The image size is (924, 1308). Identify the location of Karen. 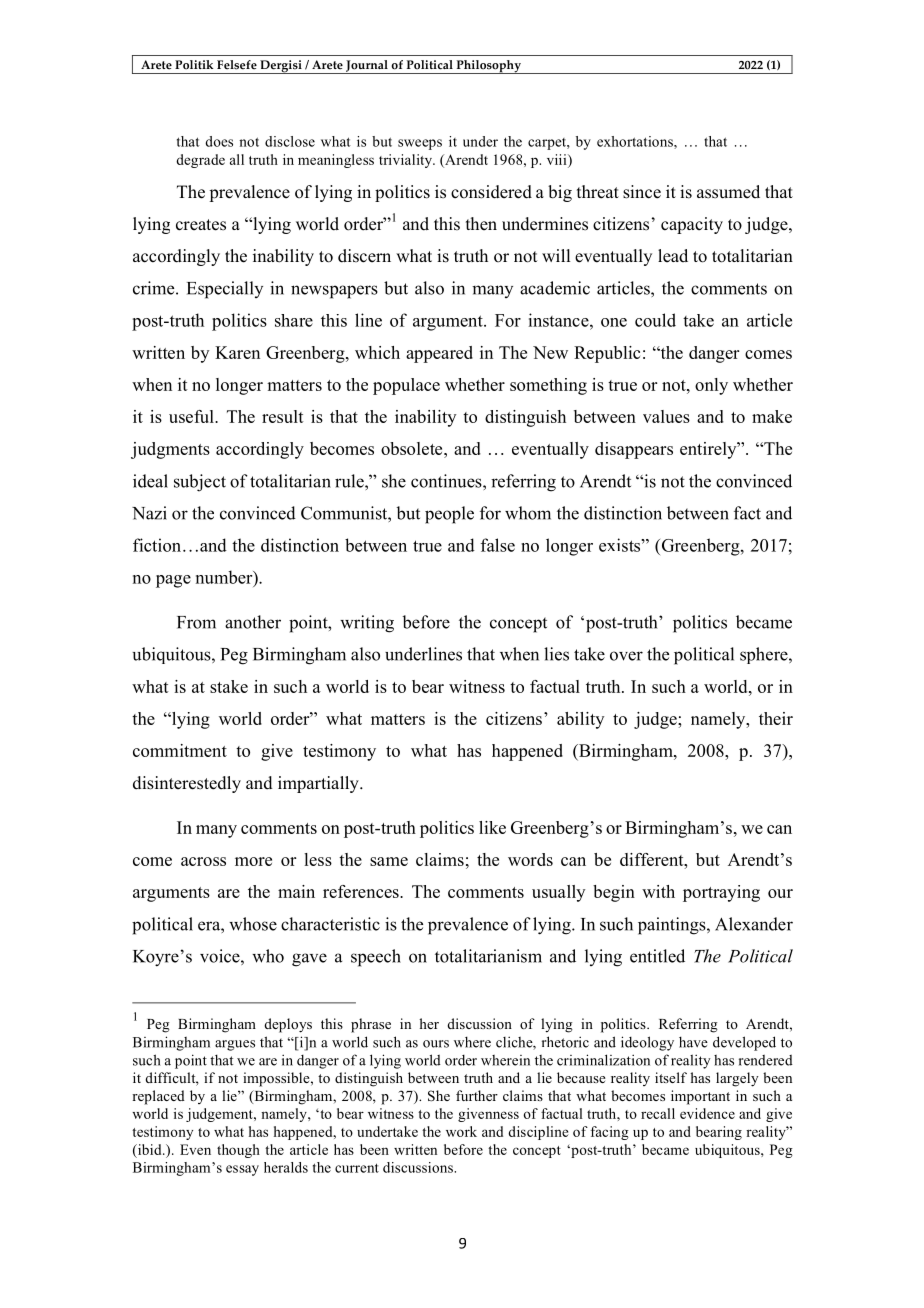
(237, 352).
